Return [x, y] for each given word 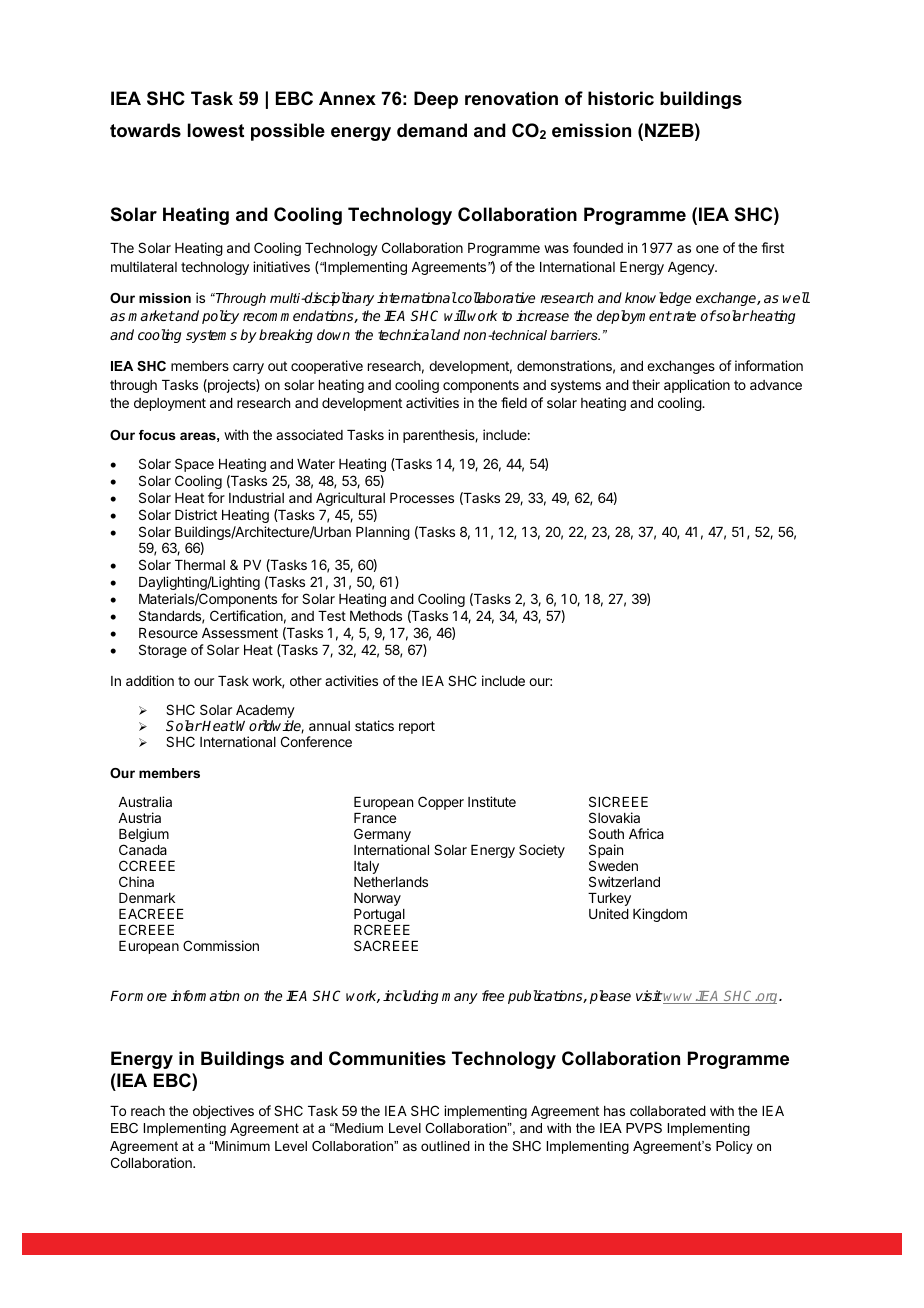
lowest [216, 130]
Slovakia [614, 817]
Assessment [240, 633]
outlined [445, 1146]
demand [432, 130]
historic [621, 98]
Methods [376, 616]
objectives [223, 1112]
